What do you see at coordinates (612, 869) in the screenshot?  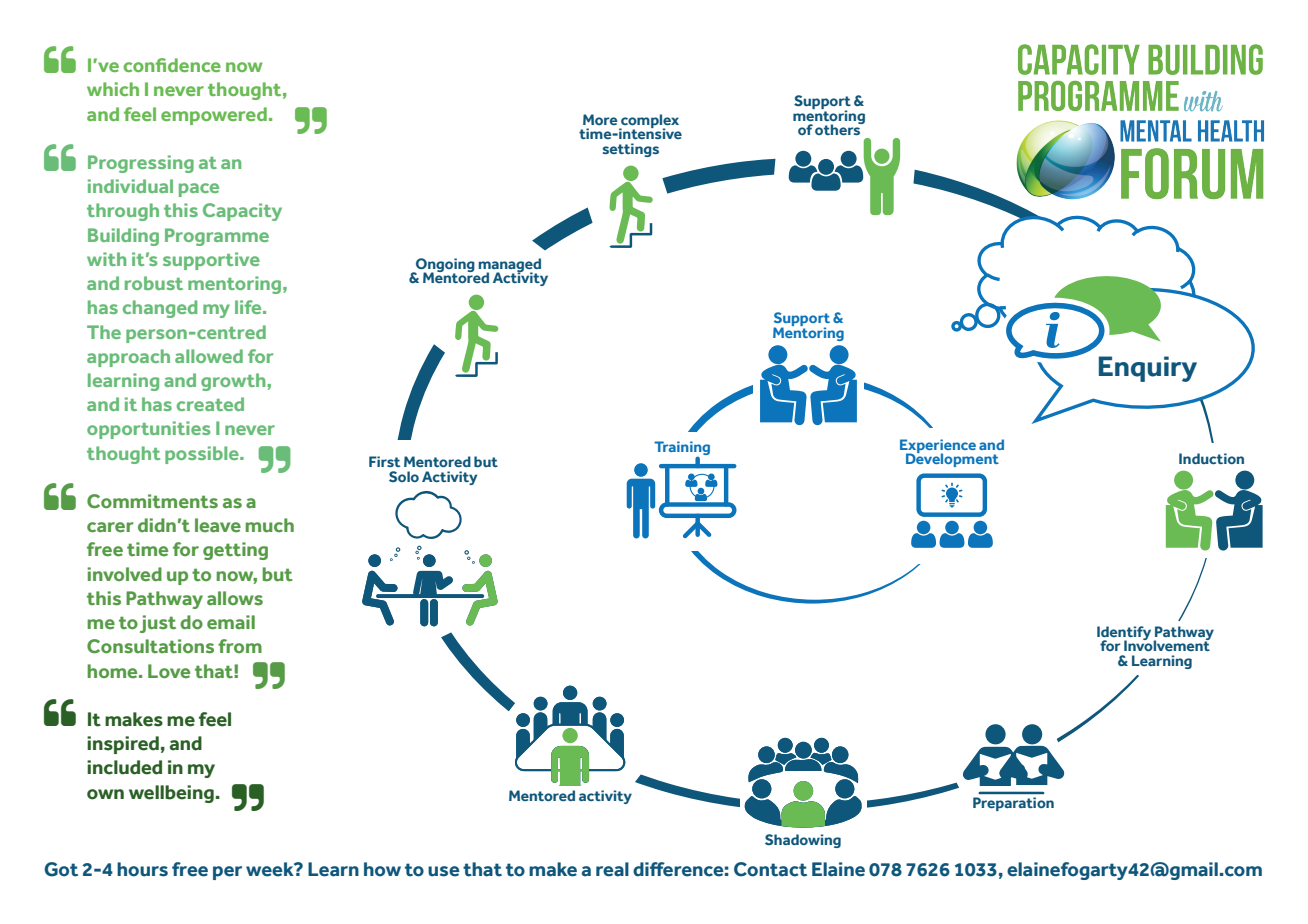 I see `real` at bounding box center [612, 869].
